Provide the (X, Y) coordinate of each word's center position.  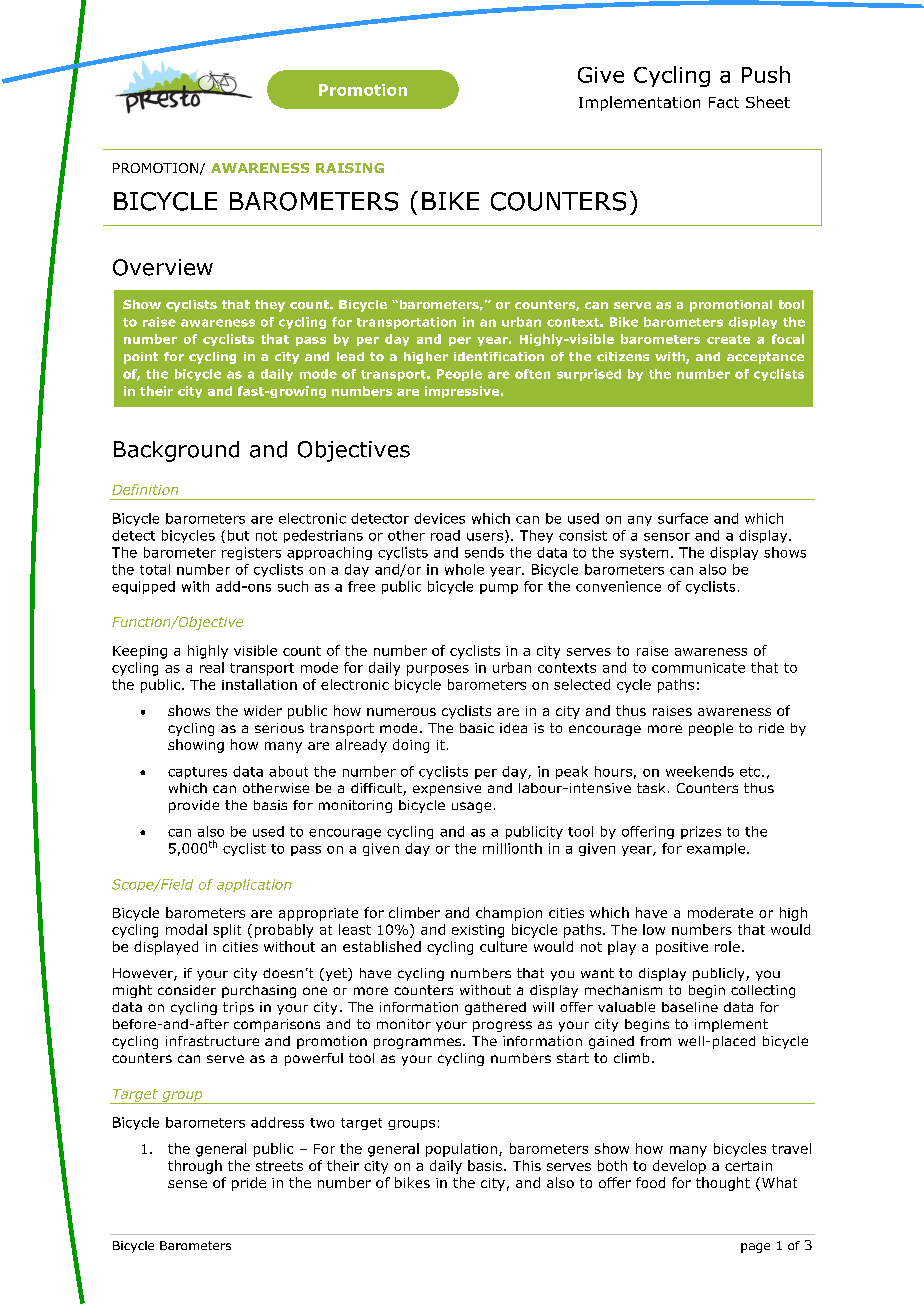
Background (176, 451)
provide (194, 806)
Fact (724, 102)
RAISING (350, 168)
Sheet (768, 102)
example (717, 849)
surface (683, 518)
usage (471, 807)
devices (439, 518)
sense (187, 1184)
